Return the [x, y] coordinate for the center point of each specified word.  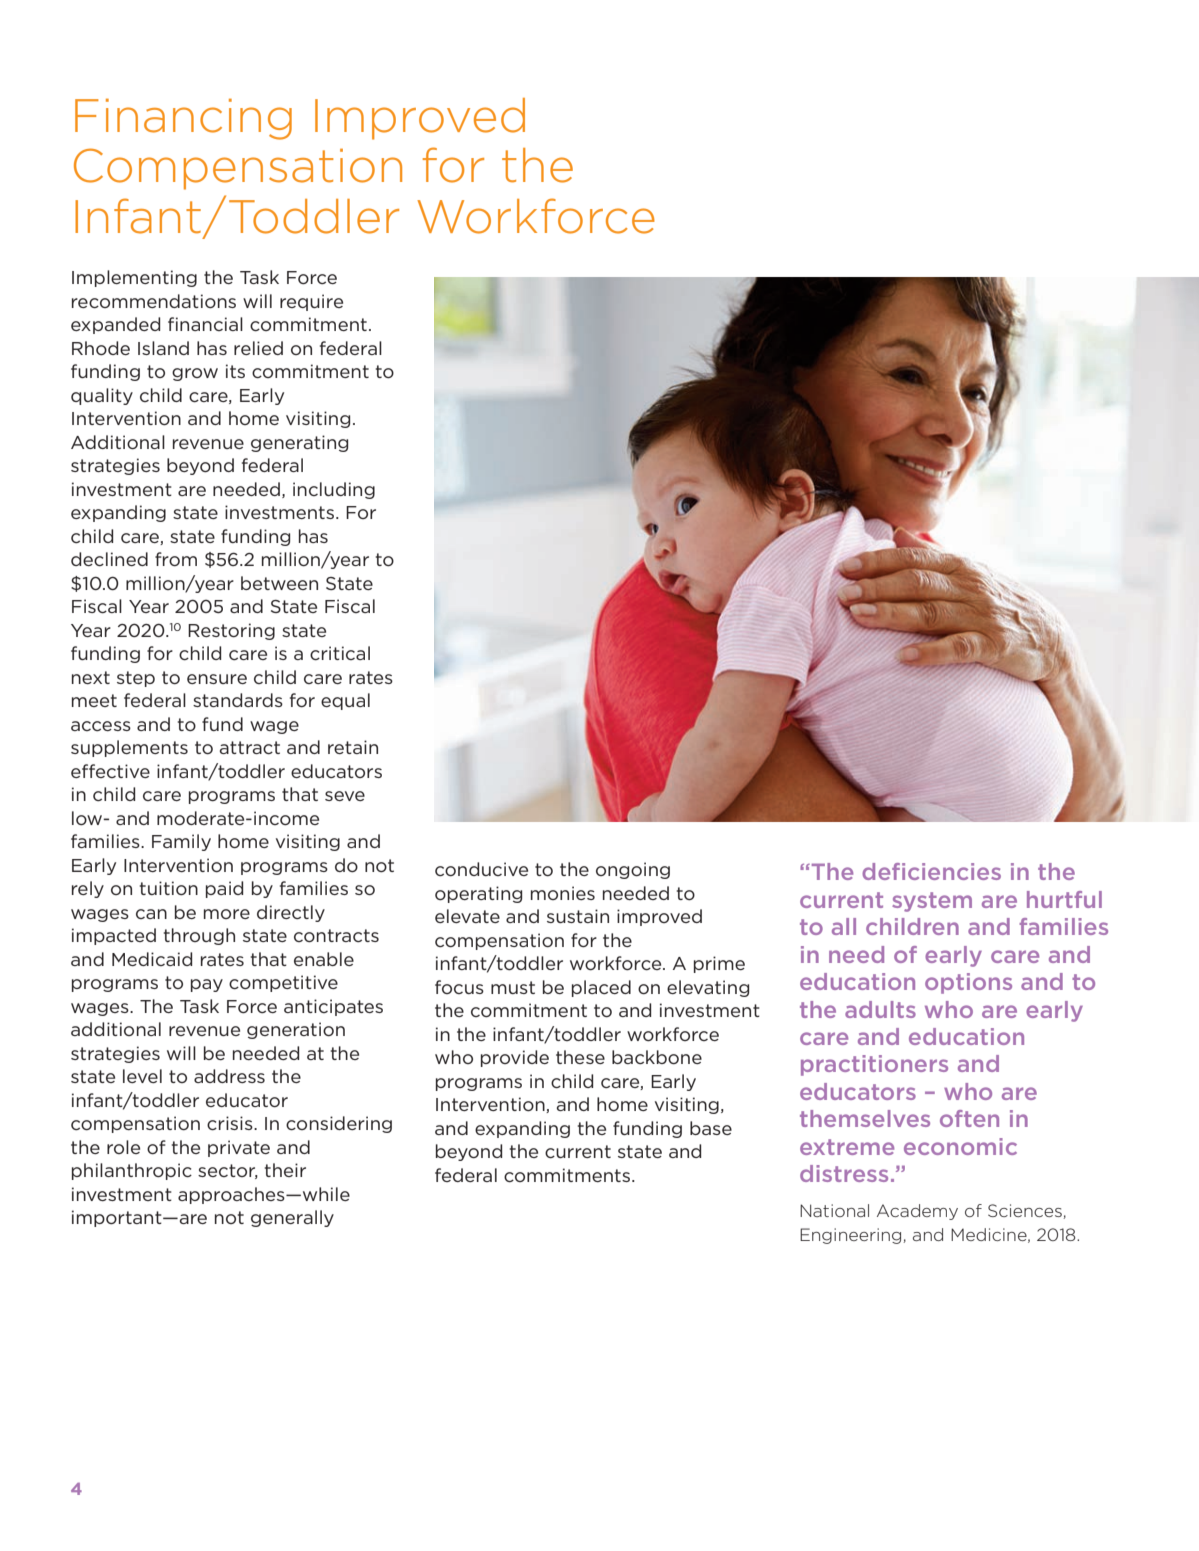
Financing [183, 119]
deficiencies [931, 871]
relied [258, 348]
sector [228, 1171]
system [932, 902]
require [311, 302]
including [334, 490]
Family [181, 842]
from [176, 559]
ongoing [633, 870]
